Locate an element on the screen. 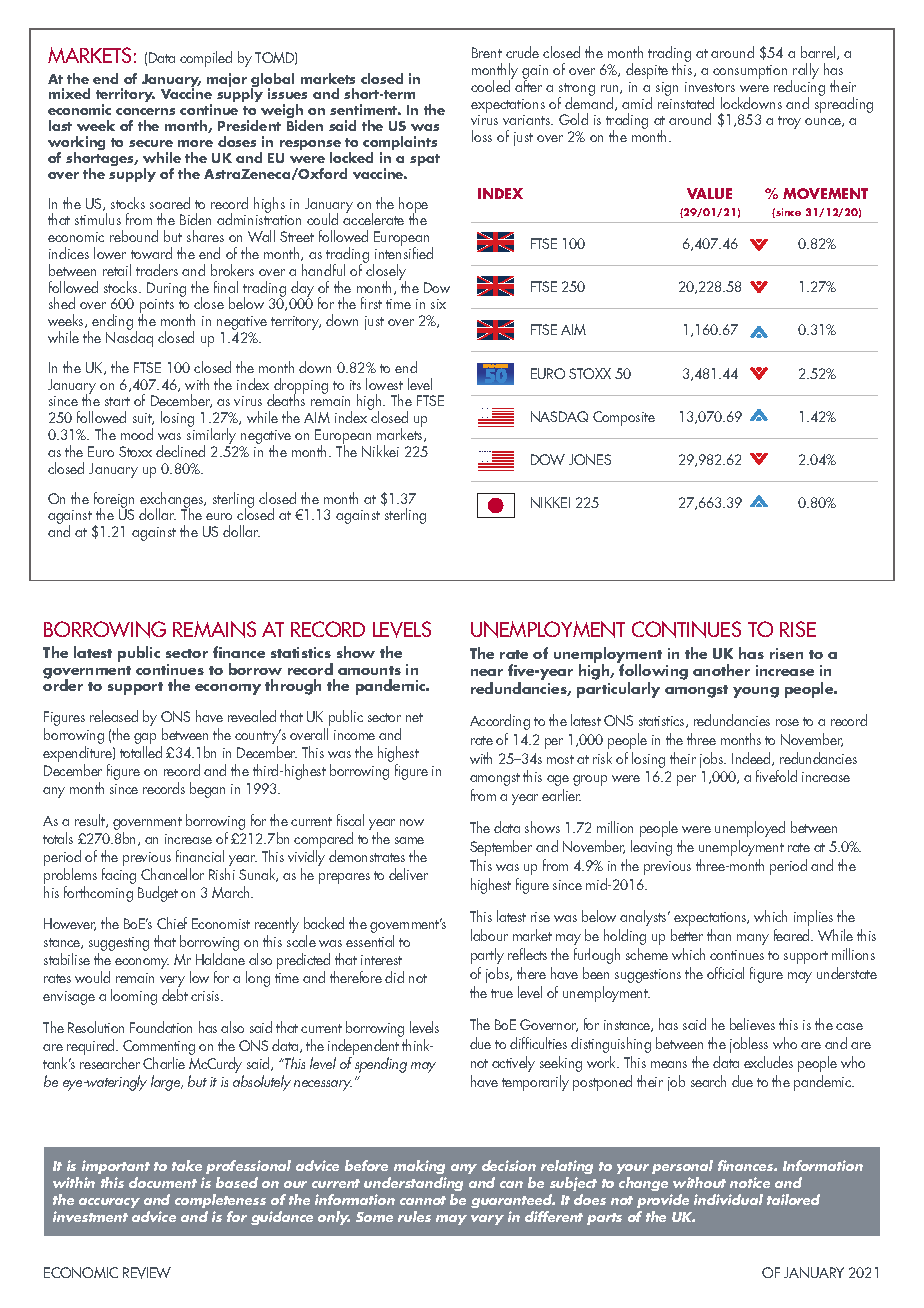 The height and width of the screenshot is (1308, 924). released is located at coordinates (114, 716).
